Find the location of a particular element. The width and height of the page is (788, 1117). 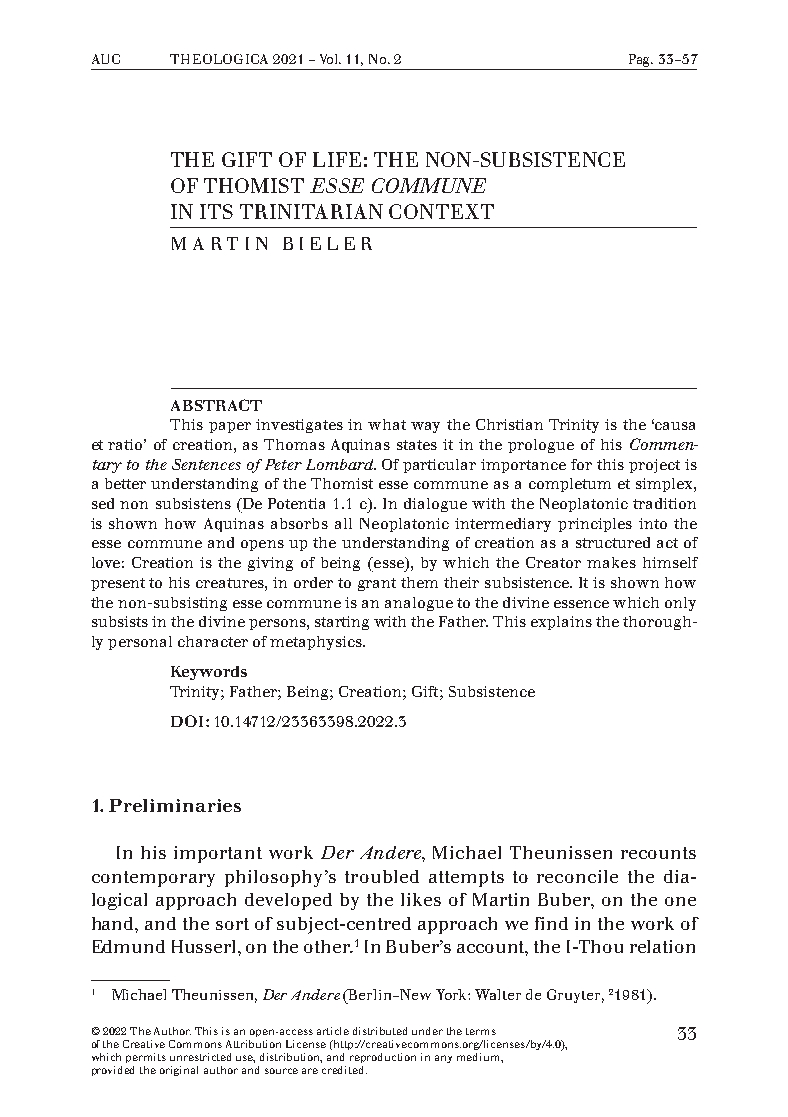

Pag is located at coordinates (641, 60).
